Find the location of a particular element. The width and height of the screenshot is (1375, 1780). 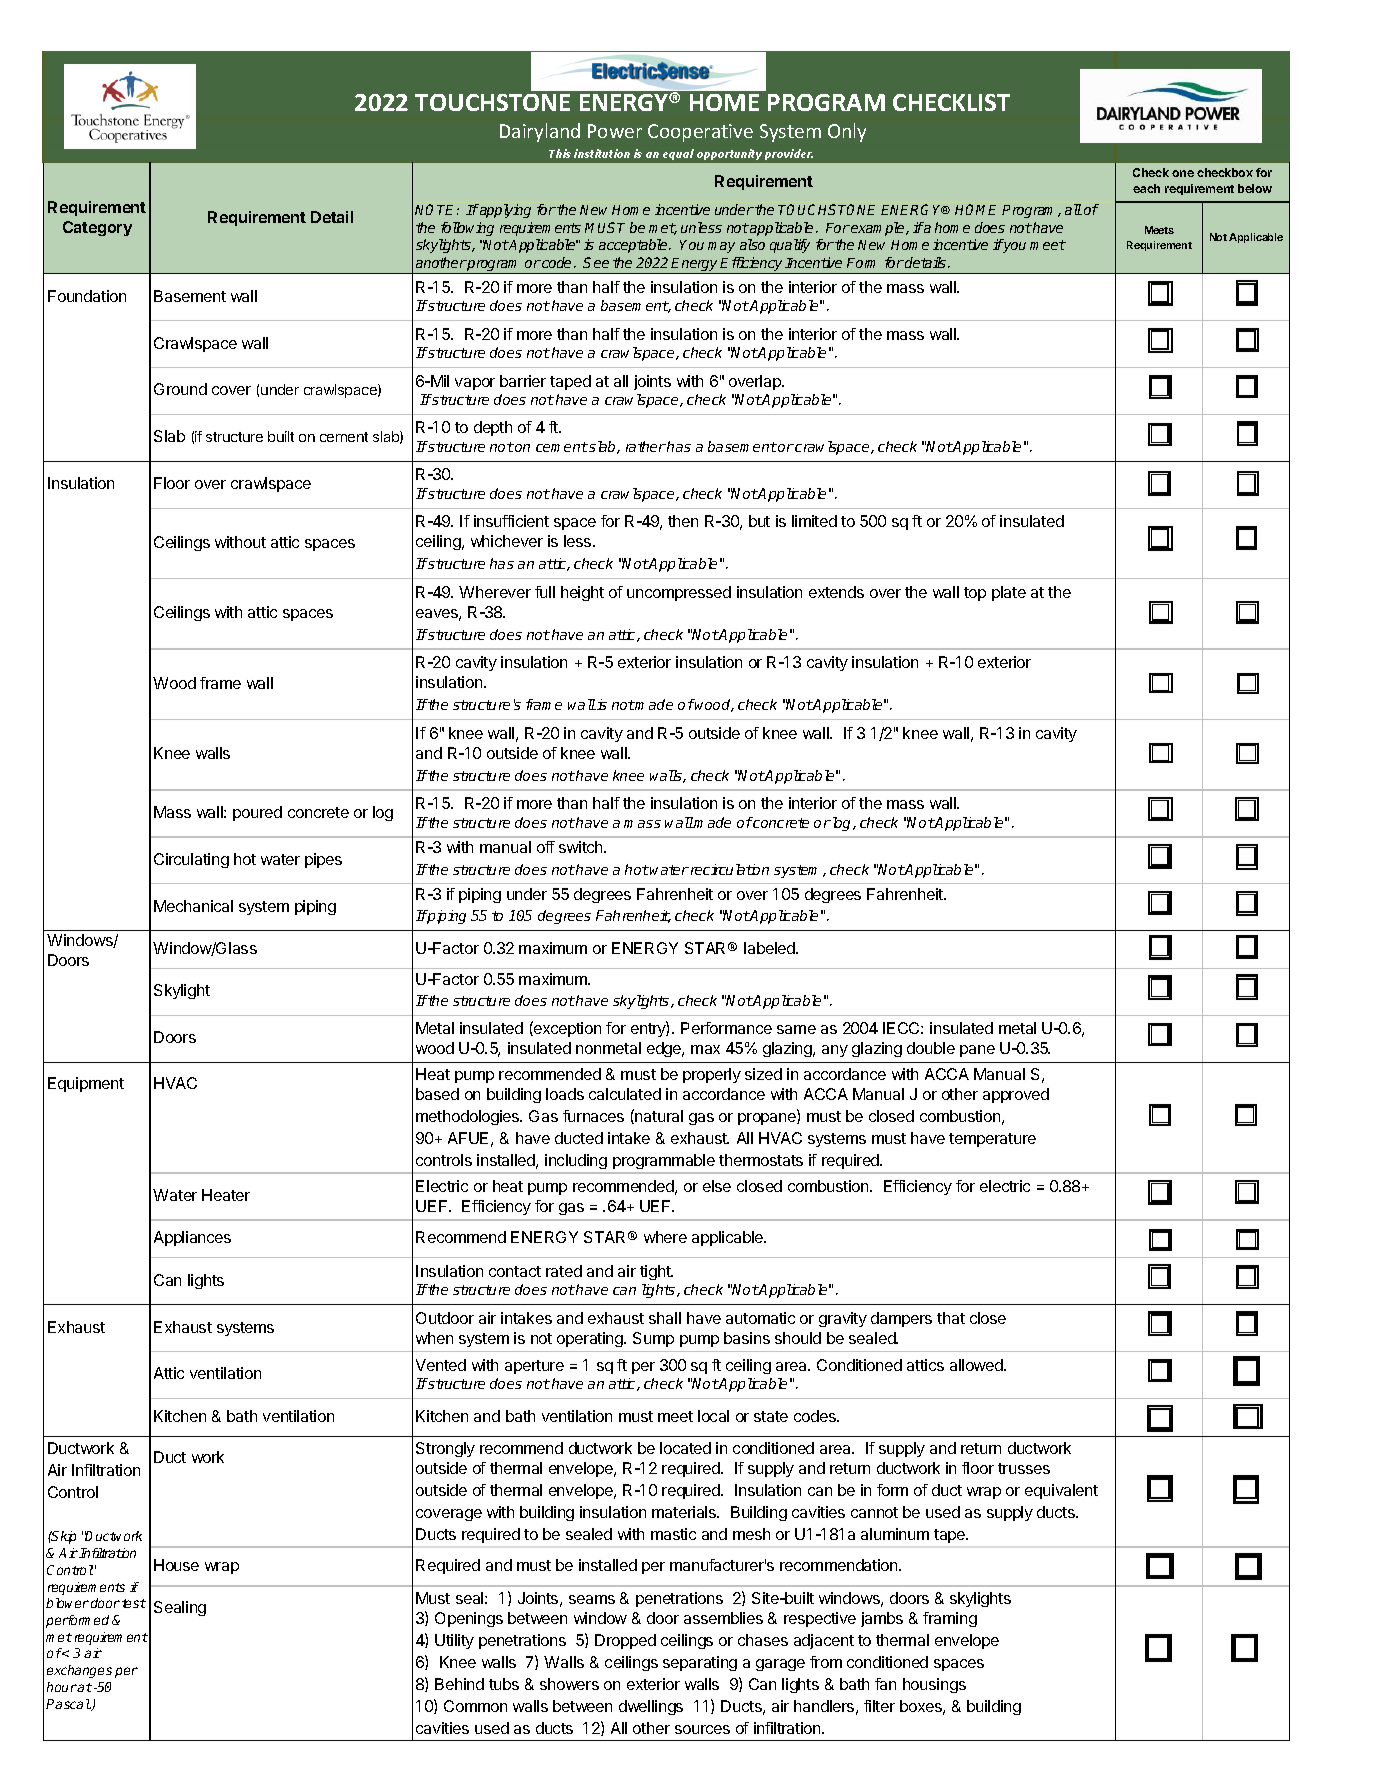

Appliances is located at coordinates (192, 1238).
